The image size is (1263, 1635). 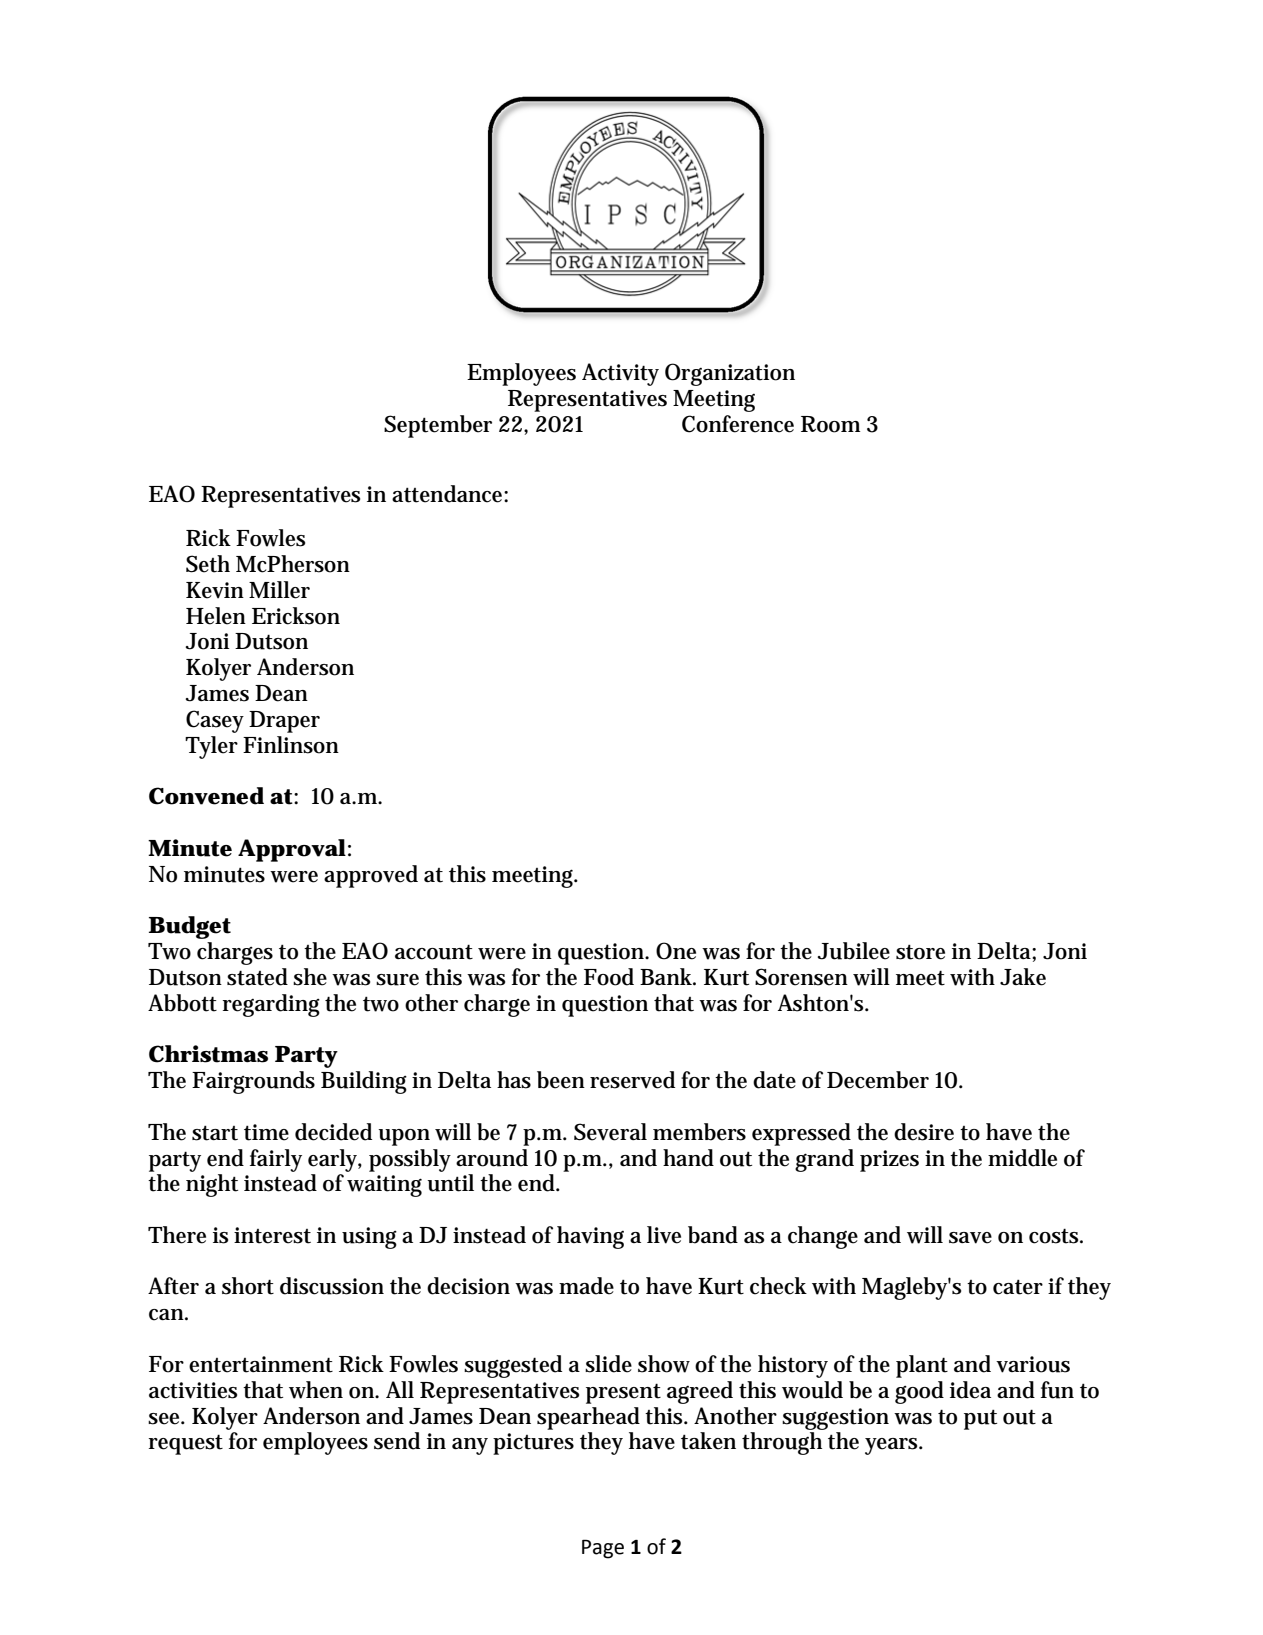 I want to click on desire, so click(x=924, y=1132).
